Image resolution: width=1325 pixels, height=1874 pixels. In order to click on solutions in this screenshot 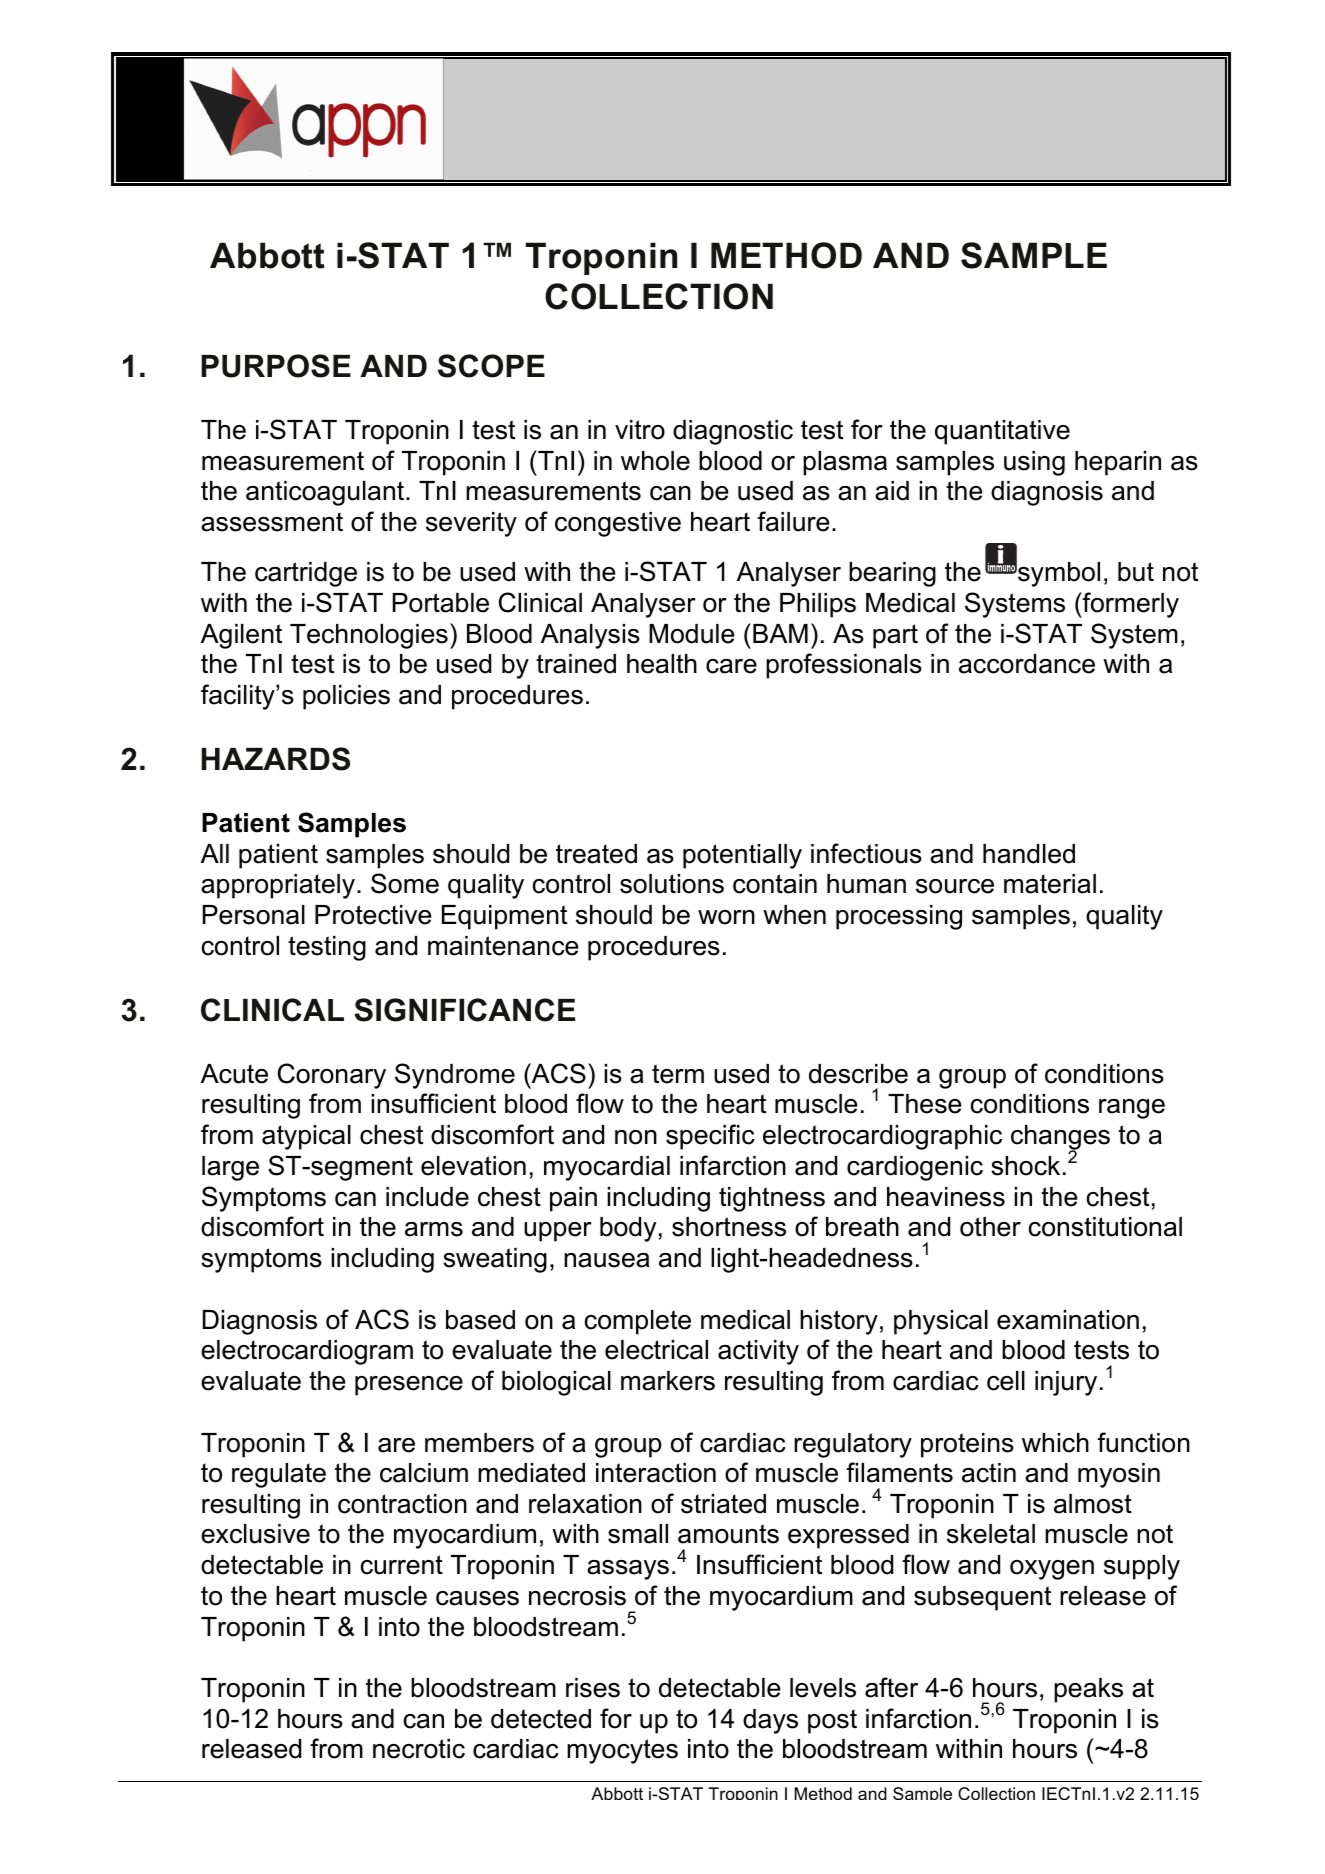, I will do `click(672, 884)`.
